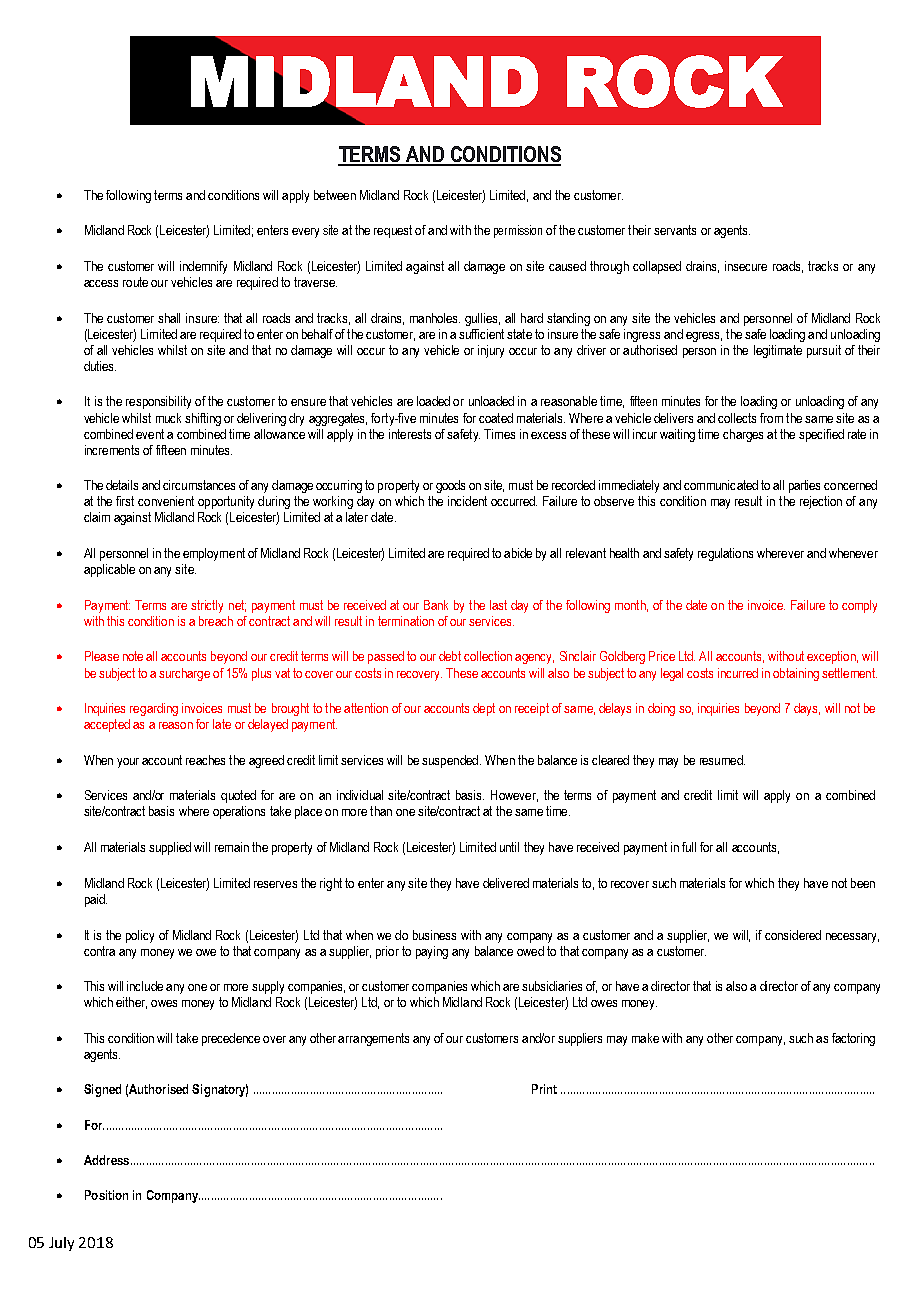  I want to click on Position, so click(106, 1195).
